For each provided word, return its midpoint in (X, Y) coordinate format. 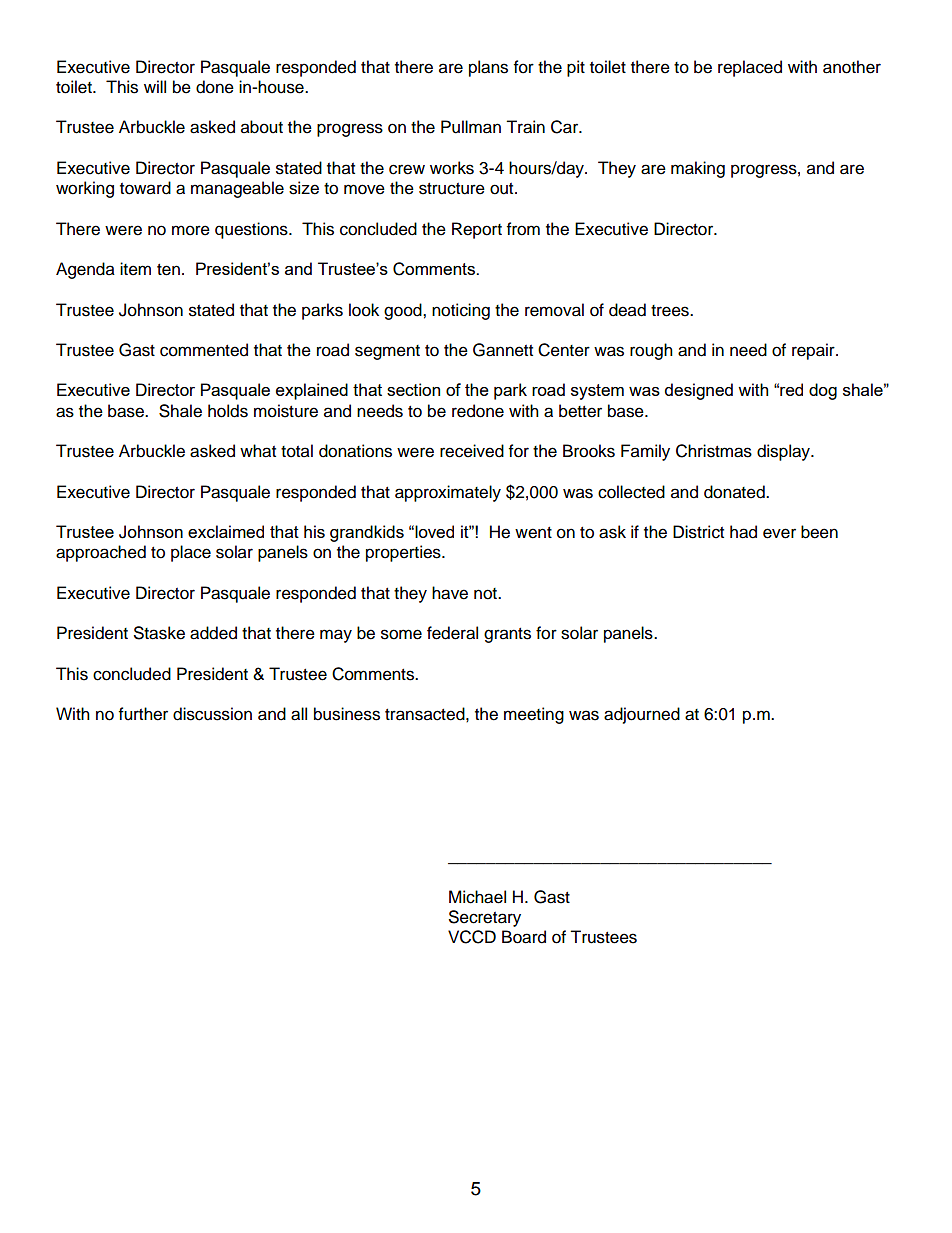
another (852, 67)
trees (671, 311)
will (155, 86)
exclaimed (226, 531)
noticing (461, 311)
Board (524, 937)
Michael (477, 897)
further (143, 714)
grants (507, 635)
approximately (448, 493)
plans (488, 68)
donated (735, 492)
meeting (534, 715)
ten (168, 270)
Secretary (485, 918)
